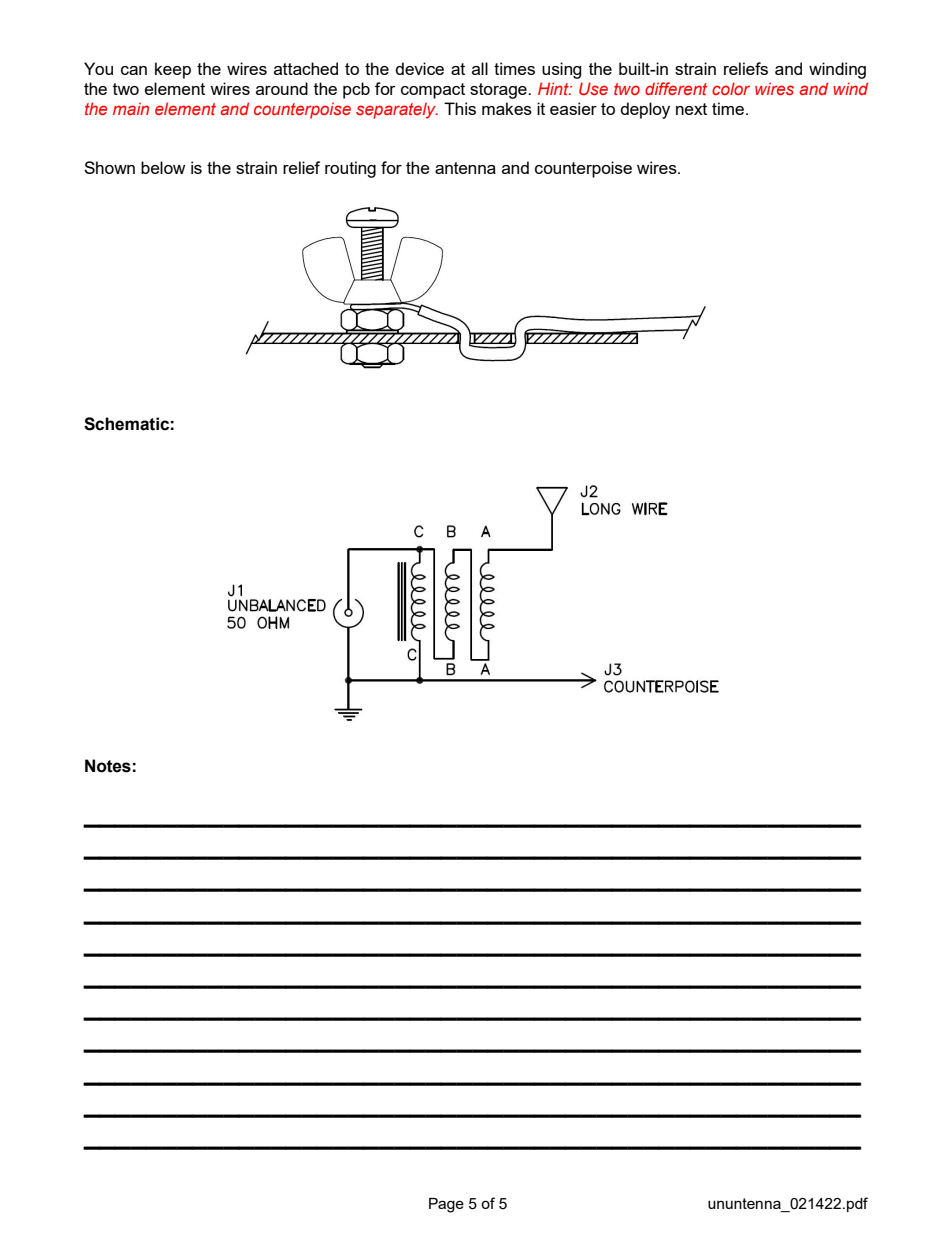 Image resolution: width=952 pixels, height=1233 pixels. I want to click on separately, so click(397, 111).
